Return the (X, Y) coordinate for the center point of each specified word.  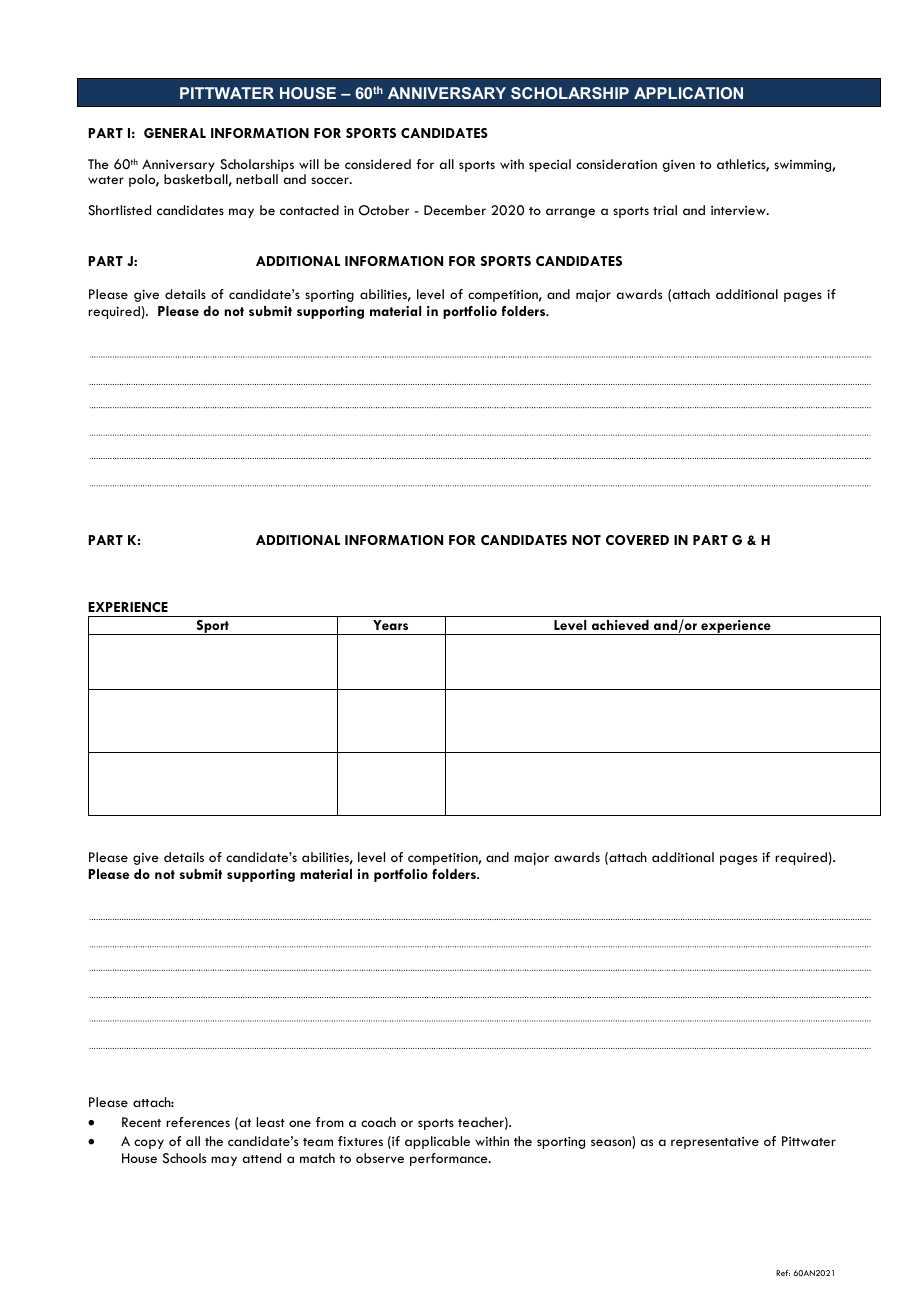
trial (665, 210)
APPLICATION (688, 93)
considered (378, 164)
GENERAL (175, 133)
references (198, 1122)
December (455, 210)
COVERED (637, 540)
